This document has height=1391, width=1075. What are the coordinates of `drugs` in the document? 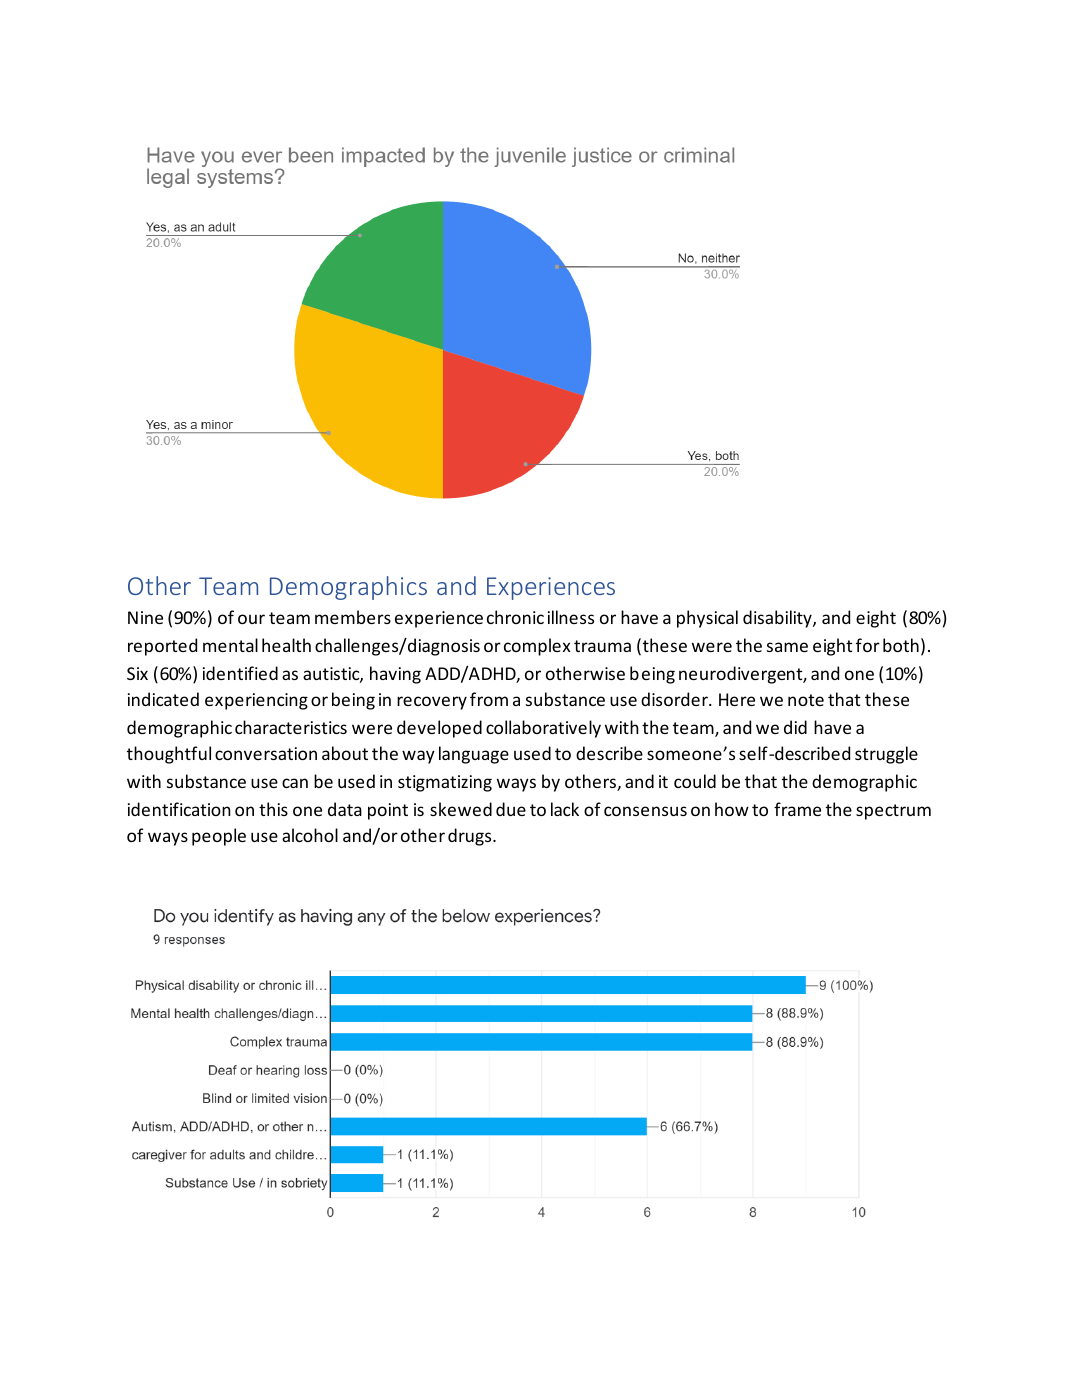 It's located at (471, 837).
